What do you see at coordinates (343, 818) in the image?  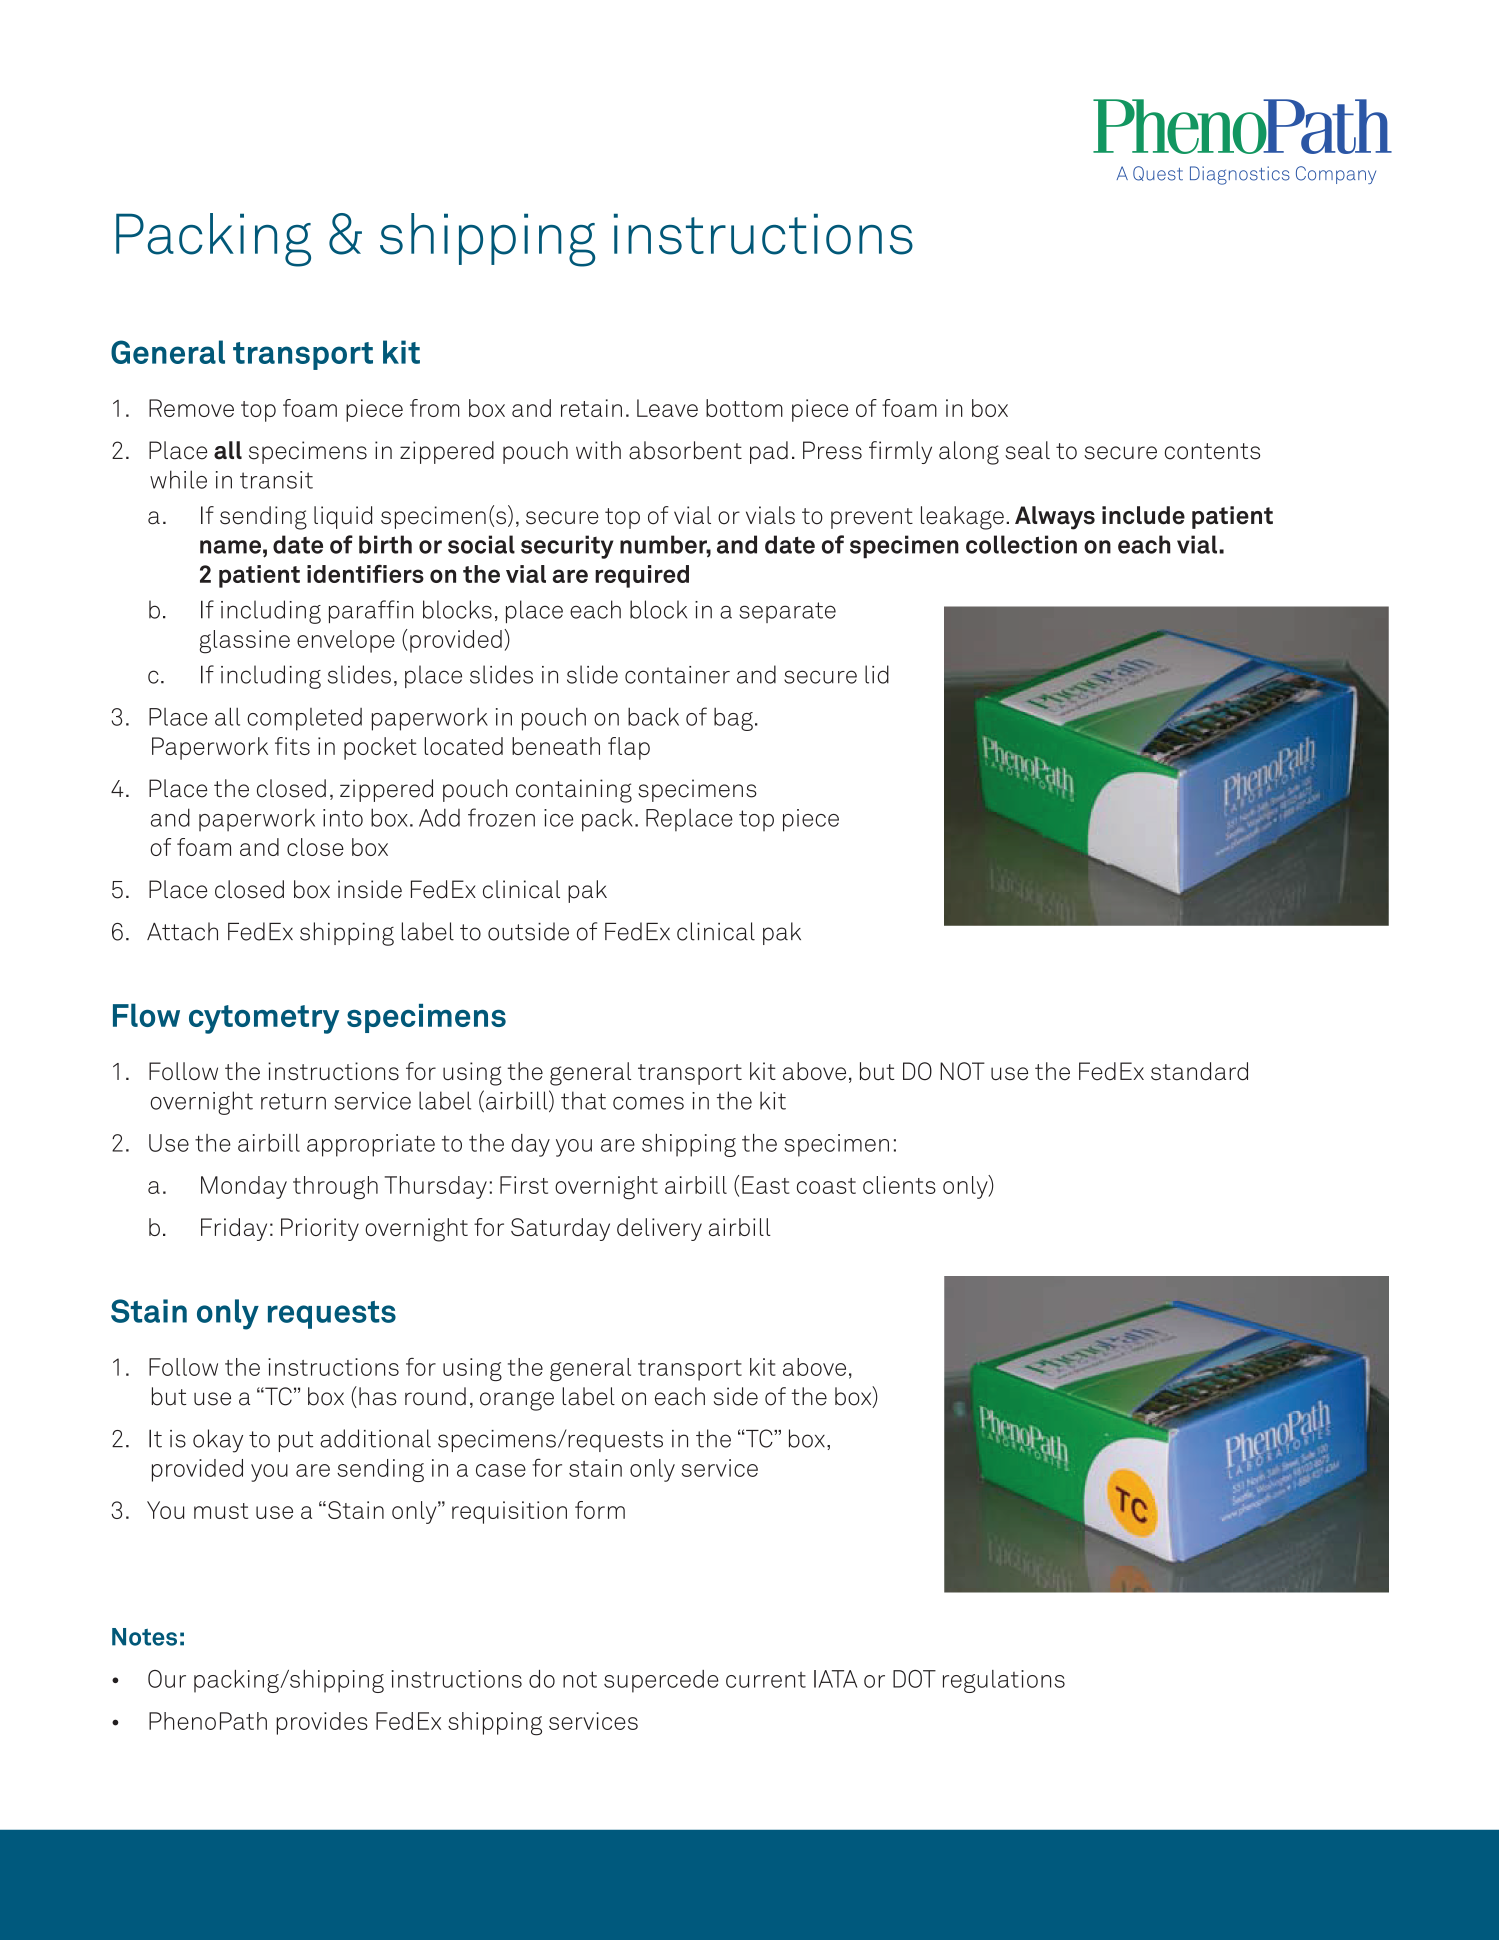 I see `into` at bounding box center [343, 818].
